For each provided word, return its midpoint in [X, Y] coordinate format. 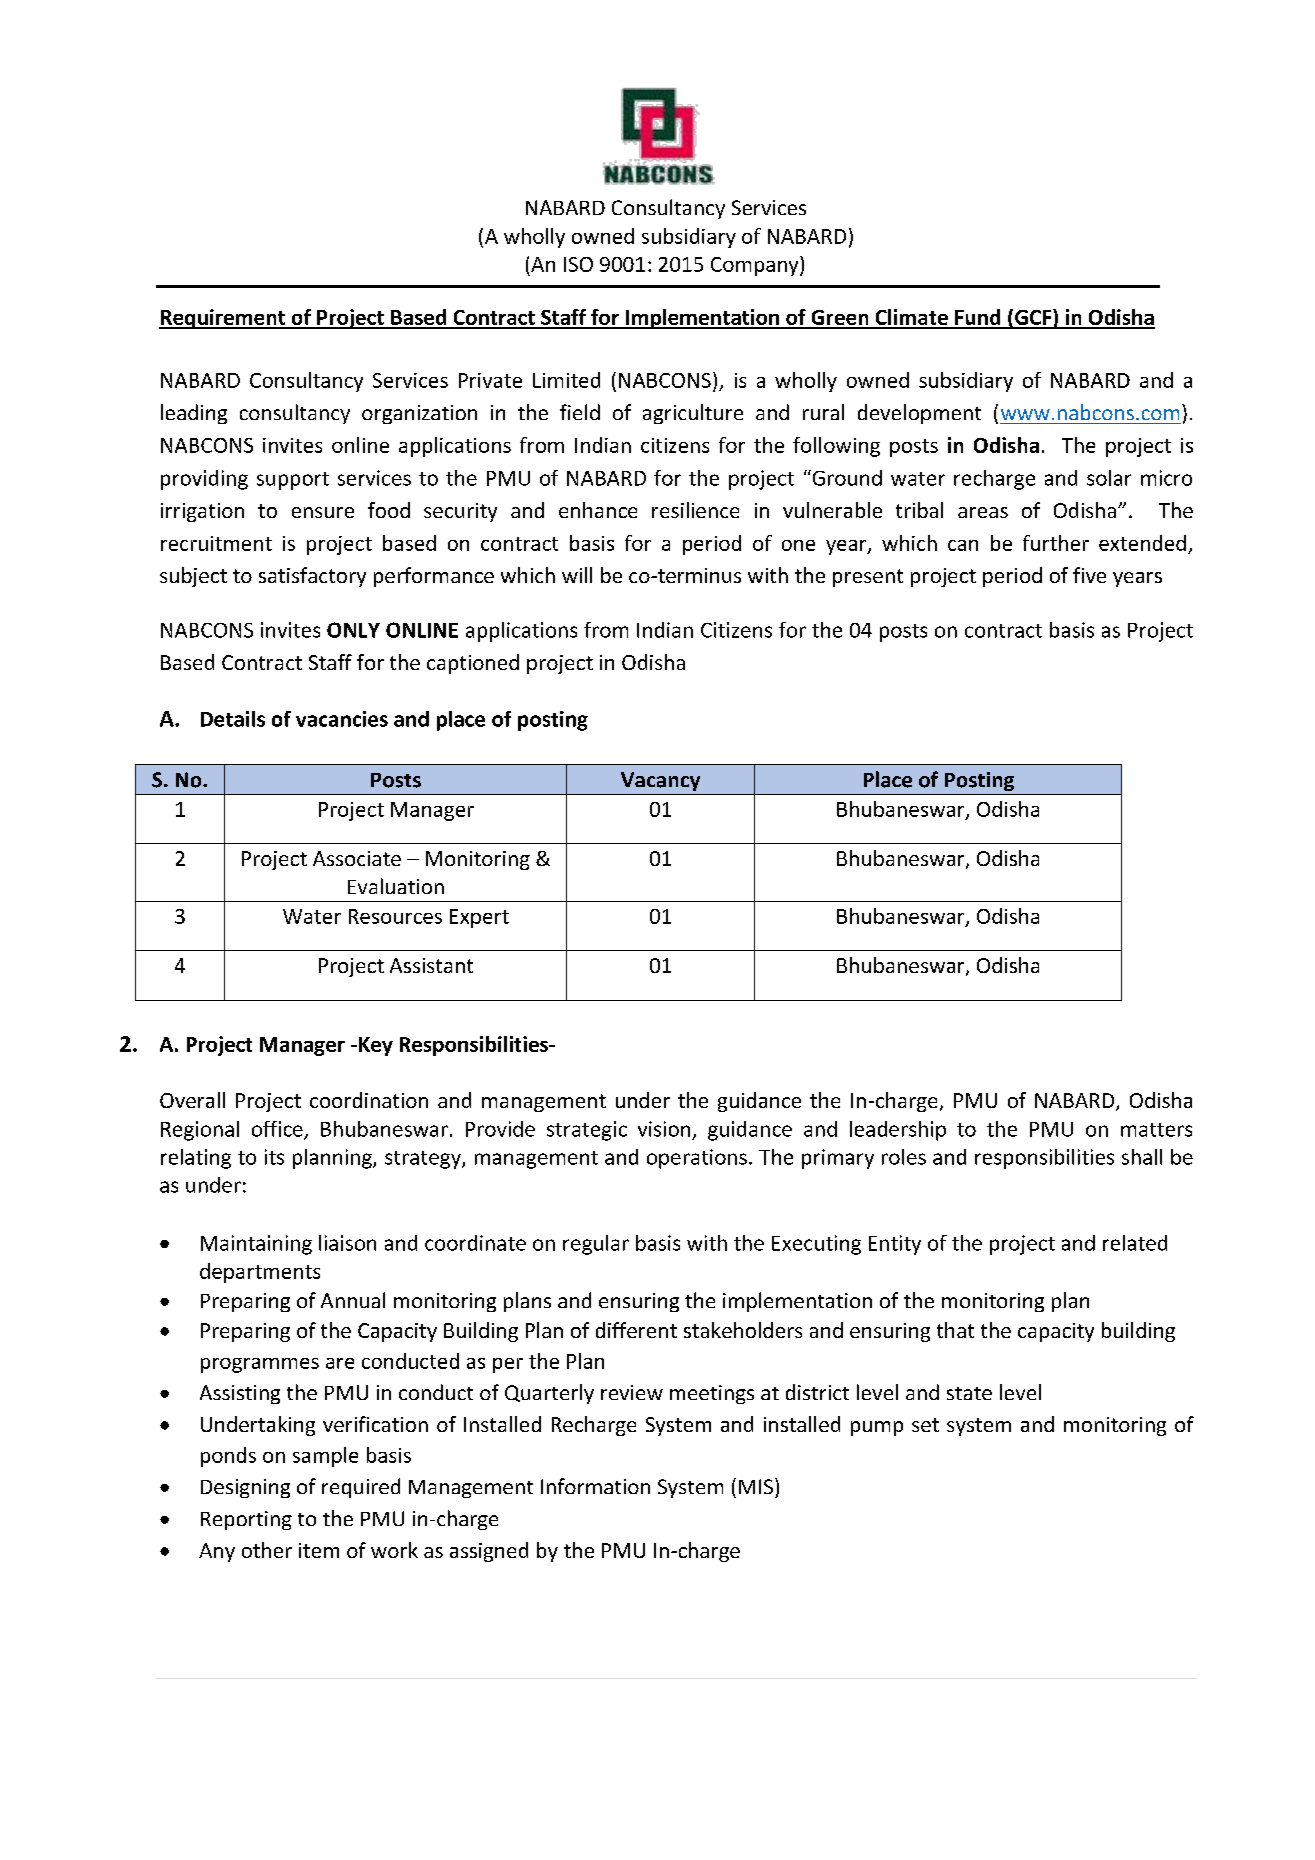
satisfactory [312, 577]
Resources [395, 916]
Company [756, 266]
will [577, 575]
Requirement [223, 319]
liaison [347, 1243]
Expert [479, 918]
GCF [1033, 318]
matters [1156, 1130]
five [1089, 575]
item [319, 1550]
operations [697, 1159]
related [1135, 1243]
